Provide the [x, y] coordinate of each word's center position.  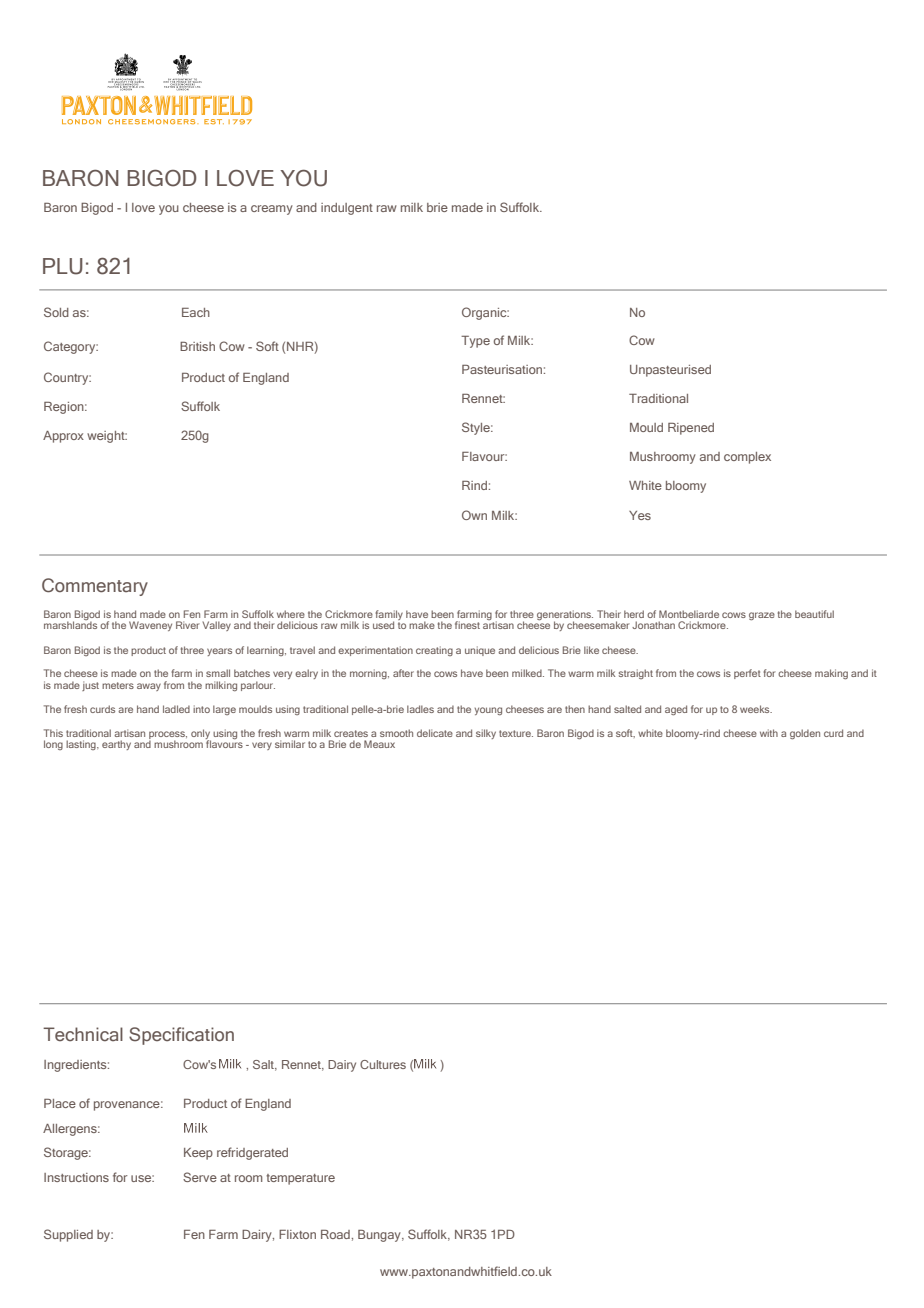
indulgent [347, 209]
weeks [756, 709]
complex [747, 458]
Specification [181, 1036]
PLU [63, 266]
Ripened [691, 429]
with [769, 733]
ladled [176, 709]
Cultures [383, 1064]
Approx [63, 437]
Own [474, 515]
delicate [435, 733]
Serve [200, 1177]
